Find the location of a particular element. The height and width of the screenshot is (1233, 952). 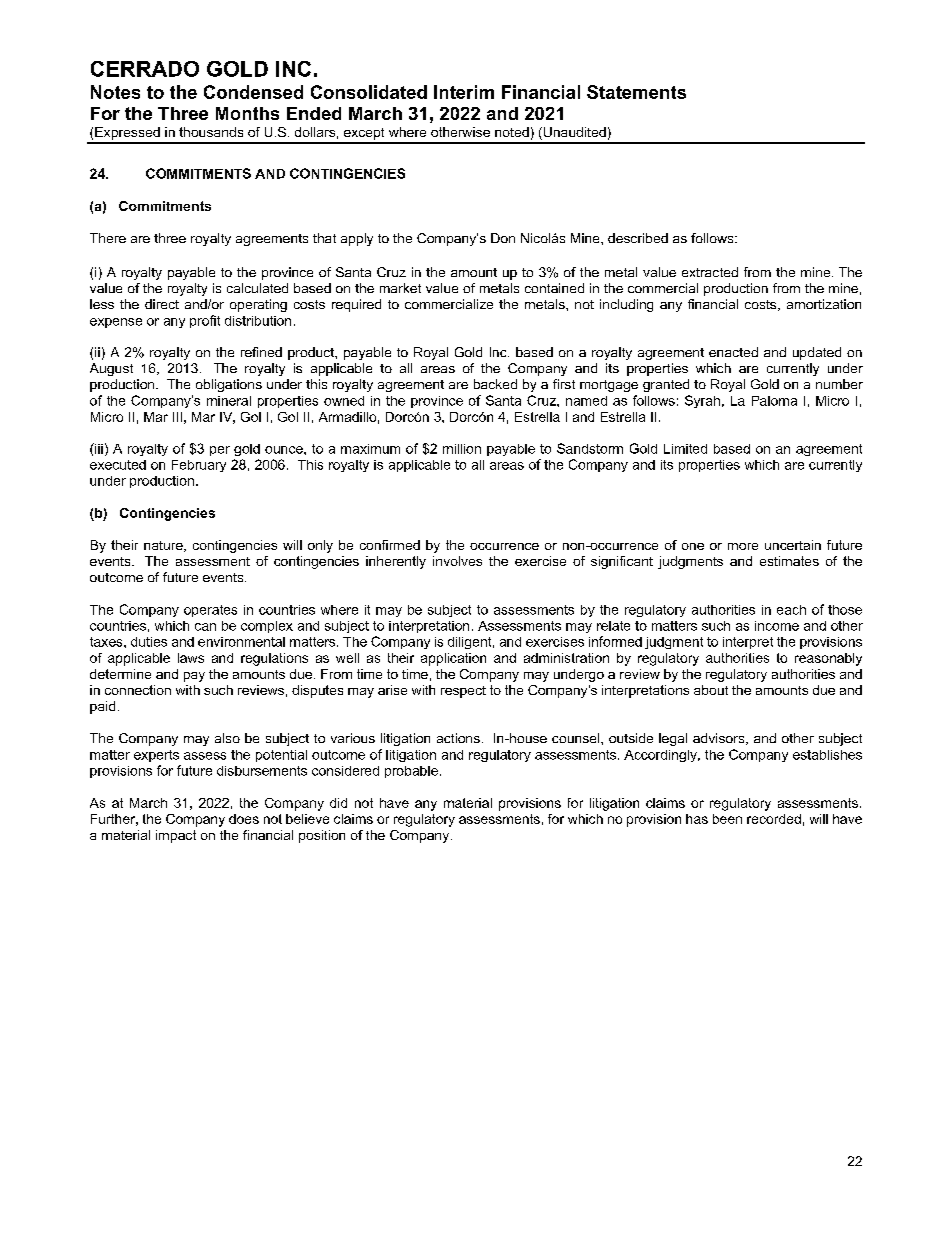

million is located at coordinates (462, 449).
